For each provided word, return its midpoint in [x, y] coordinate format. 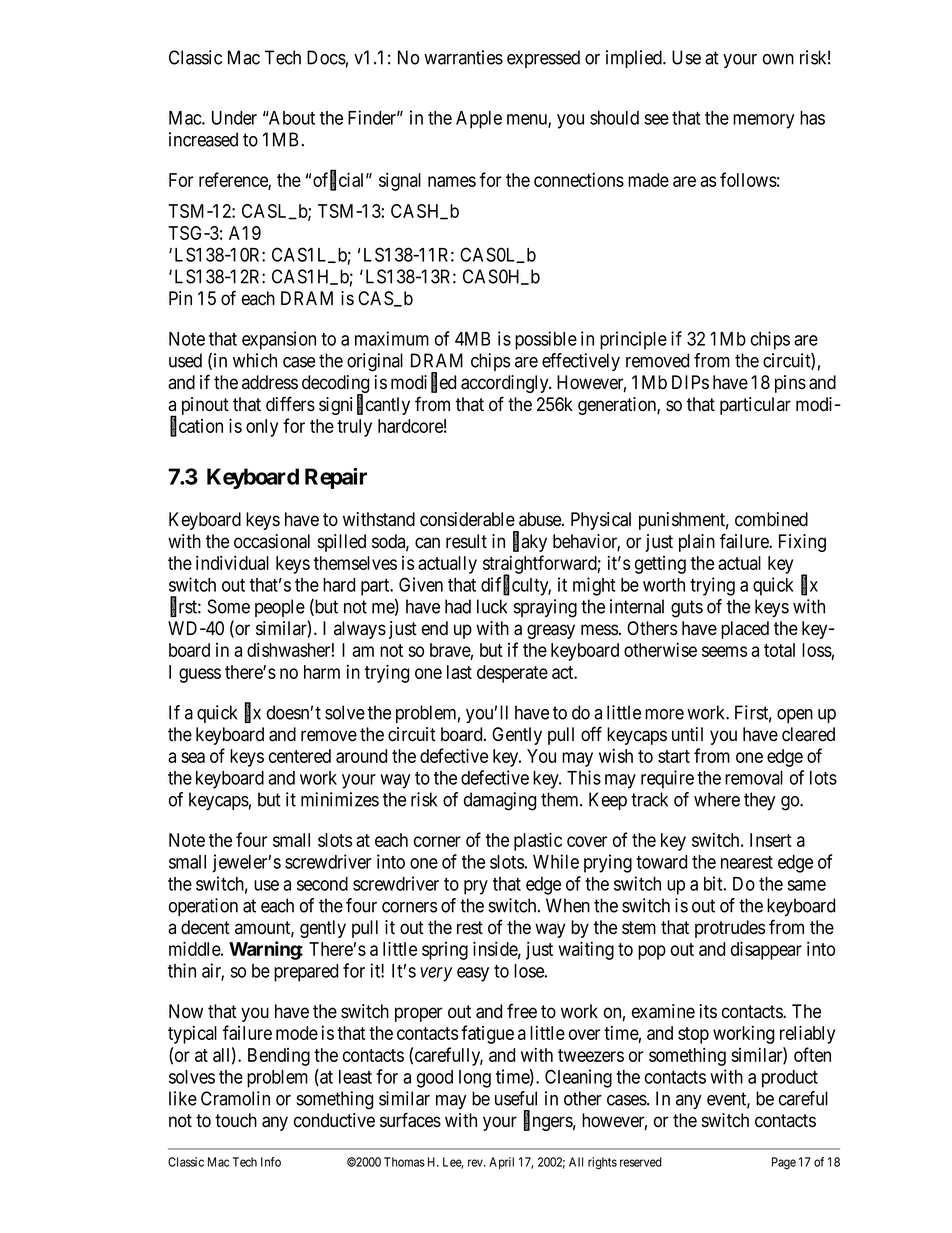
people [280, 608]
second [322, 884]
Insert [771, 840]
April [501, 1163]
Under [234, 118]
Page [784, 1163]
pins [790, 384]
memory [763, 121]
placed [745, 630]
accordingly [506, 384]
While [556, 861]
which [255, 360]
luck [492, 606]
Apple [479, 120]
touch [236, 1120]
